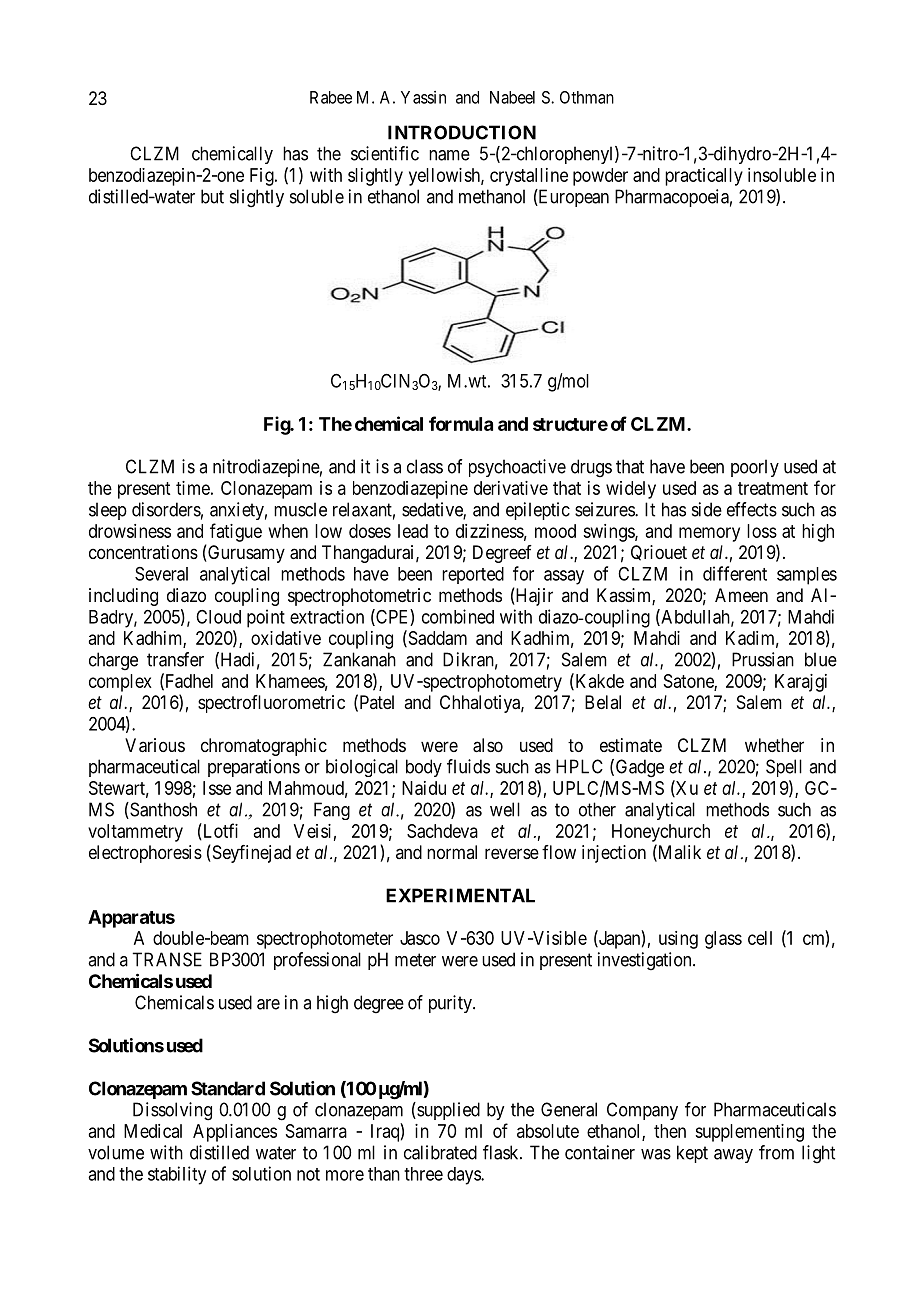 The image size is (924, 1307). Describe the element at coordinates (235, 1133) in the document. I see `Appliances` at that location.
